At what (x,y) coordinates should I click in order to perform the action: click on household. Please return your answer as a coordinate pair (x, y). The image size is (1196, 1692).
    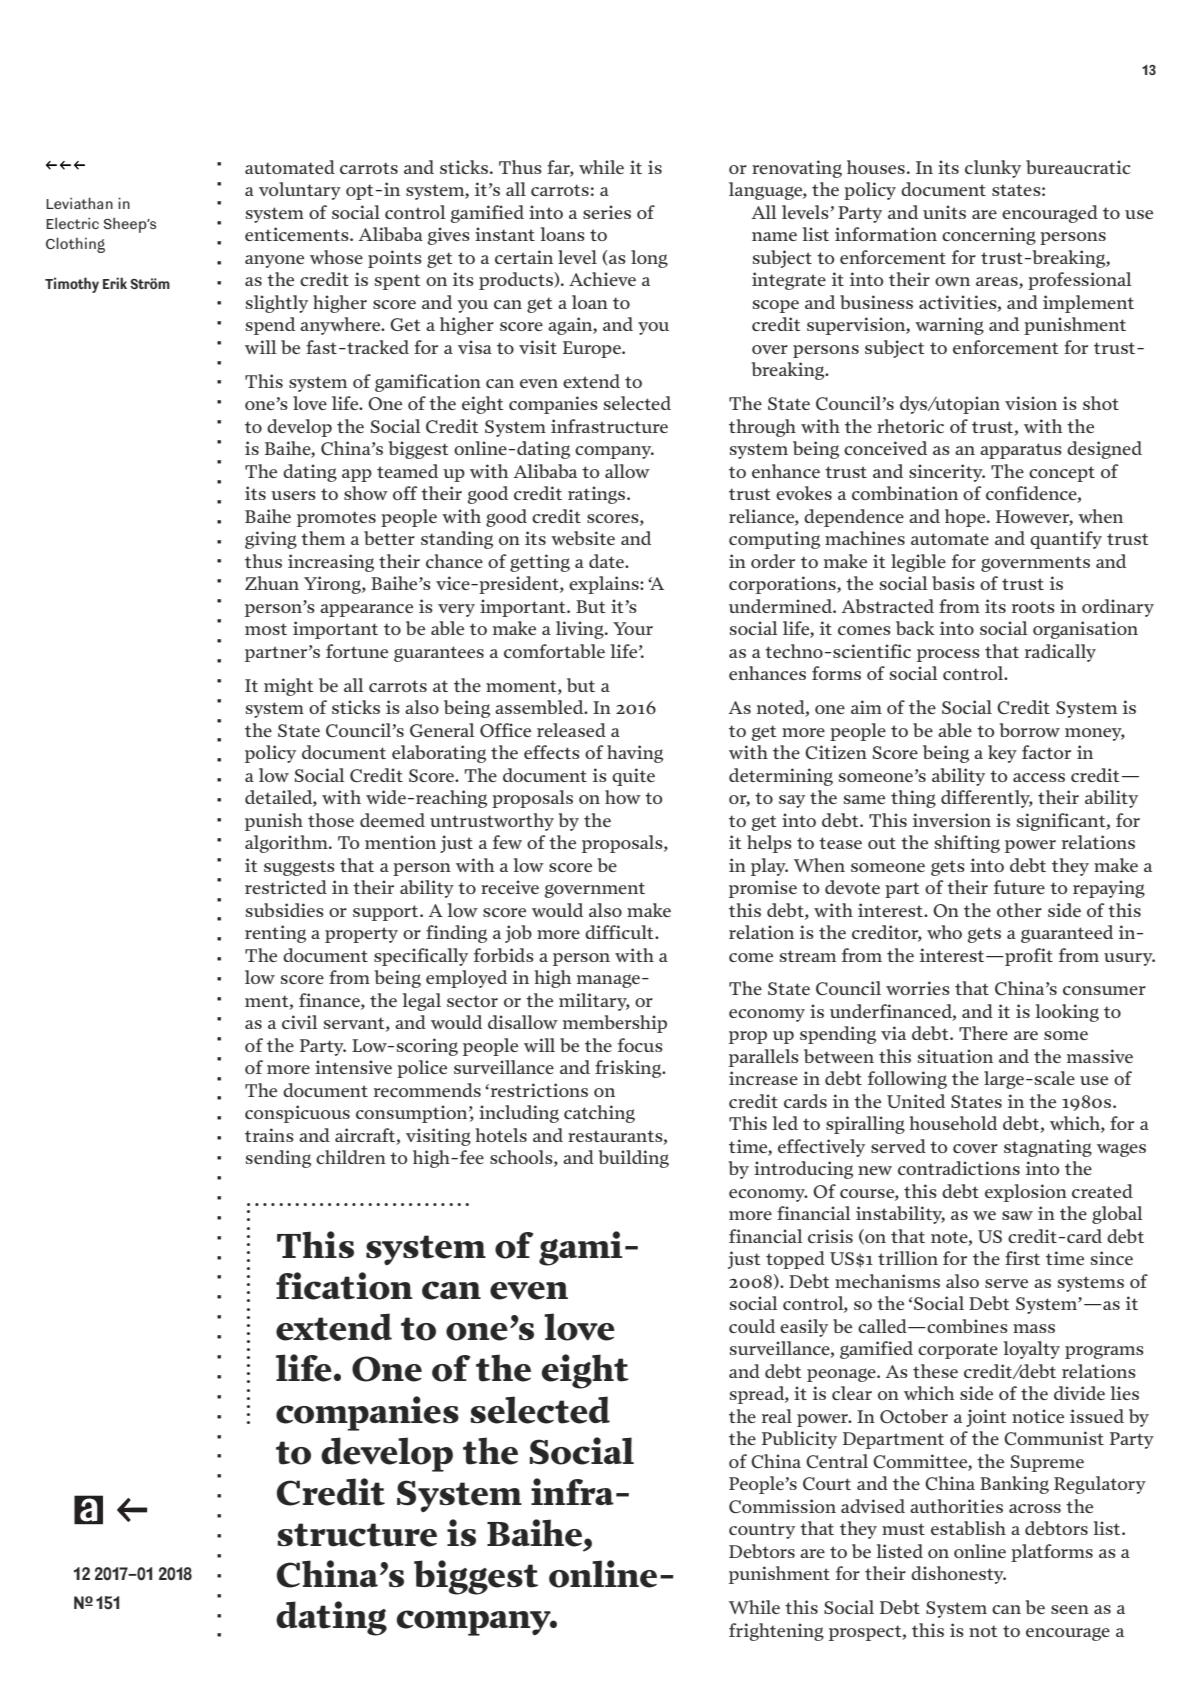
    Looking at the image, I should click on (953, 1123).
